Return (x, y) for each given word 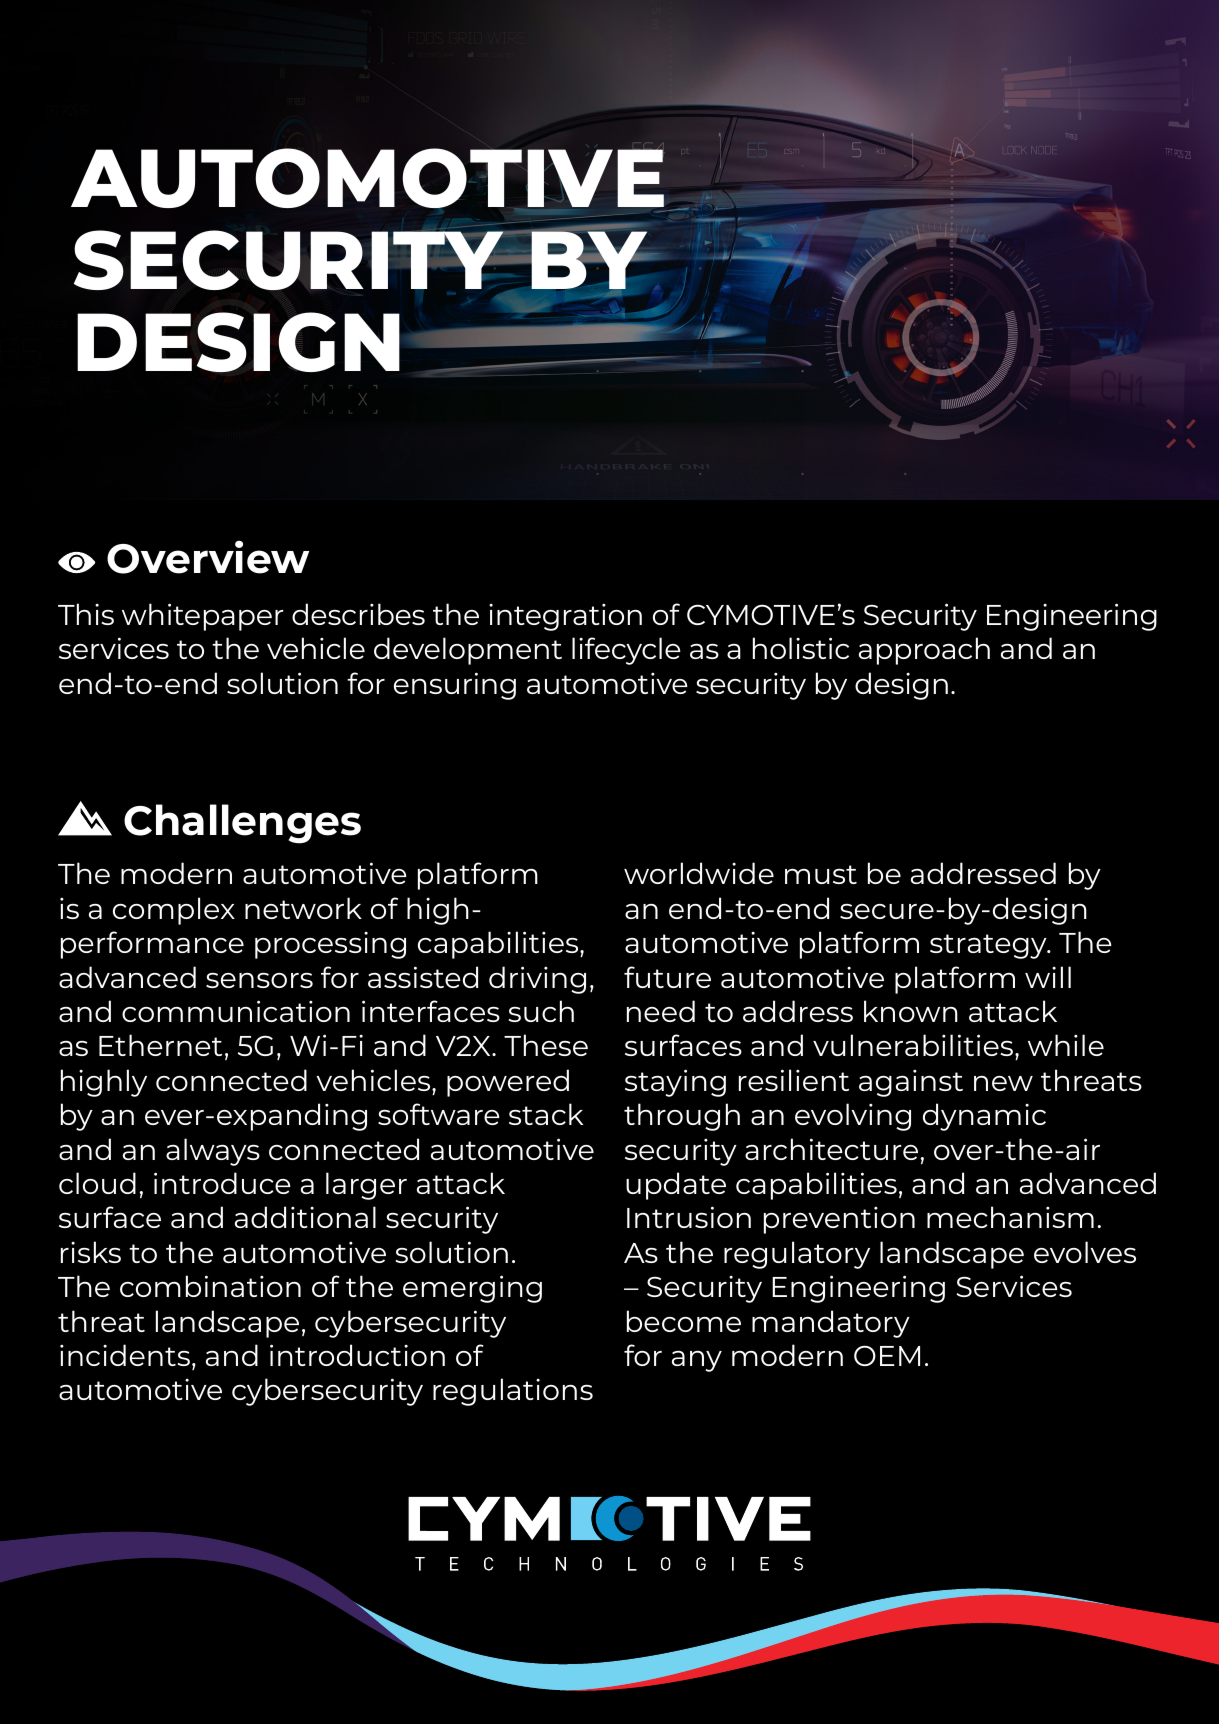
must (821, 874)
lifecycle (626, 651)
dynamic (984, 1117)
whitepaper (202, 617)
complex (174, 911)
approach (924, 651)
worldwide (699, 873)
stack (546, 1114)
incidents (125, 1355)
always (213, 1152)
